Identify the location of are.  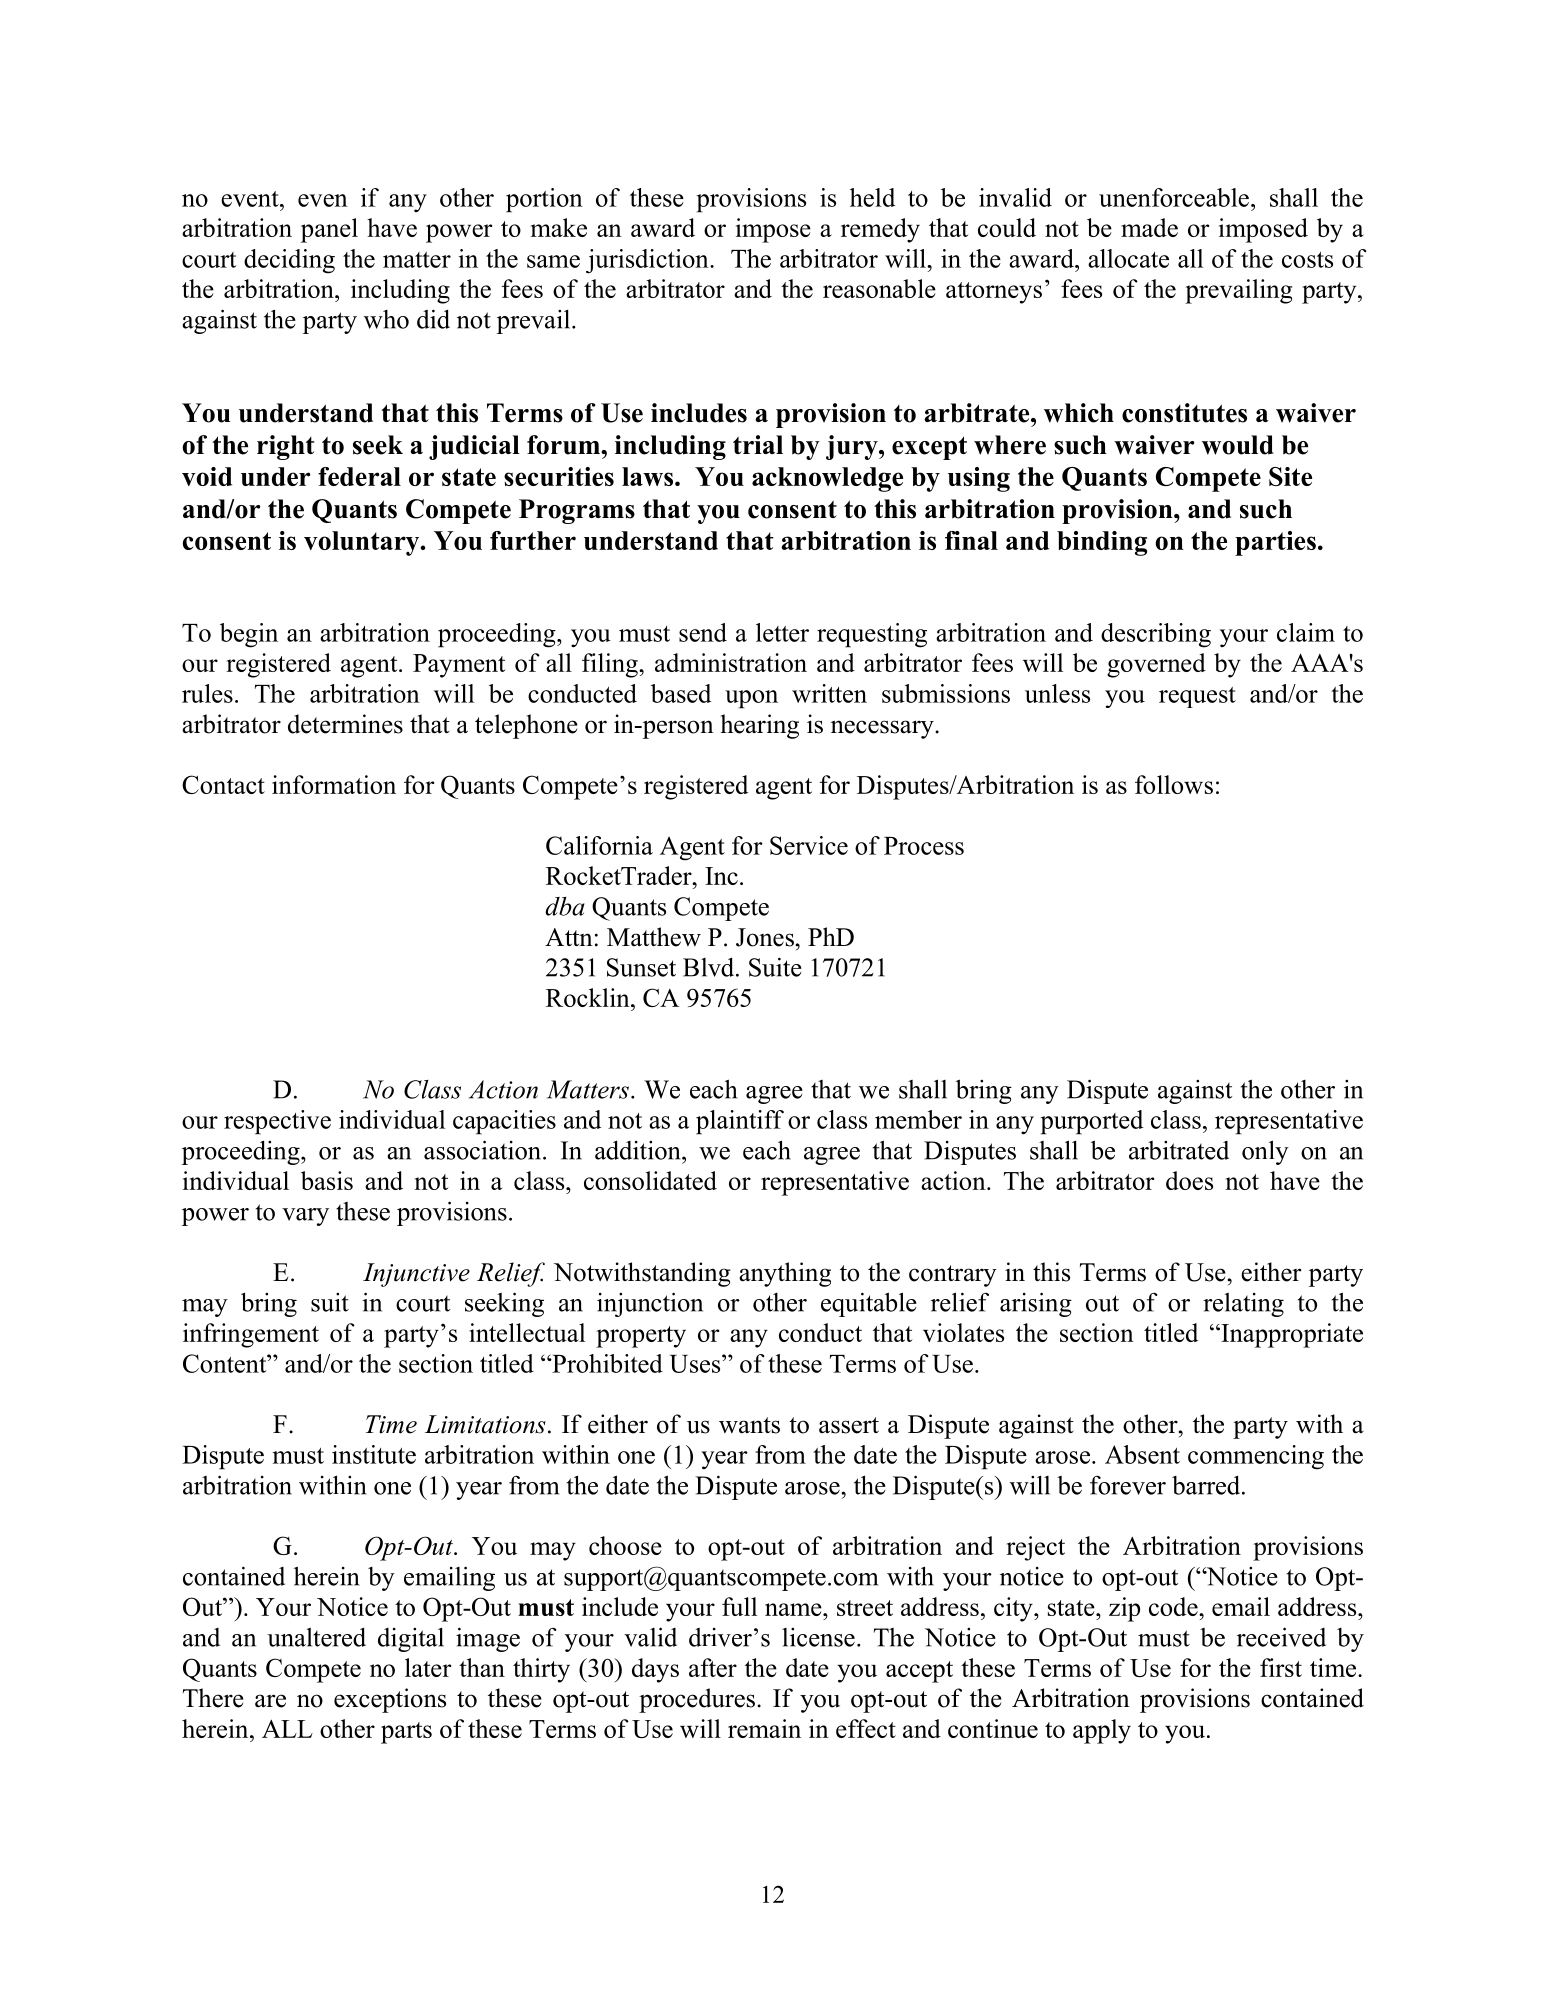
(270, 1701).
